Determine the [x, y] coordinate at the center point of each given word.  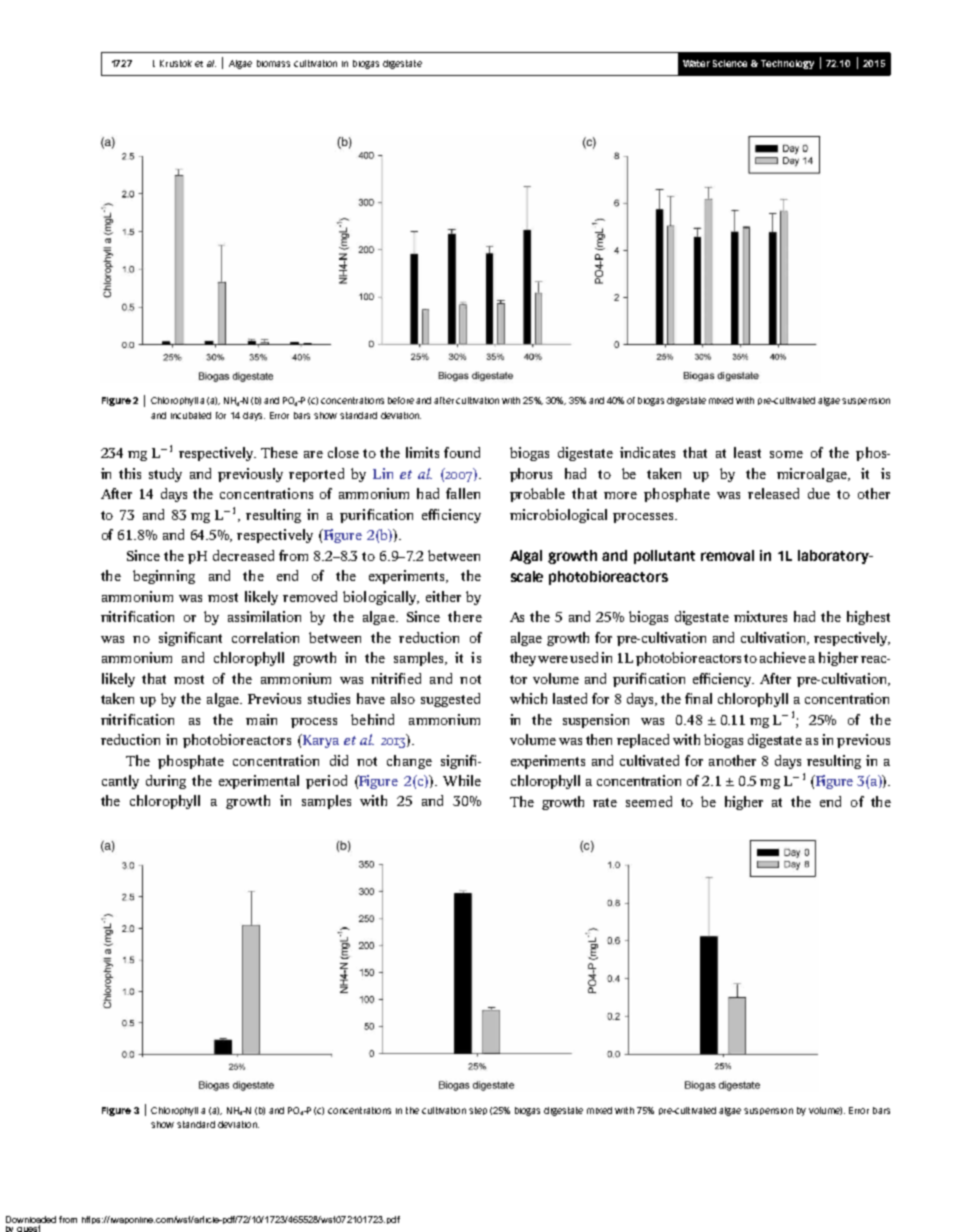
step [478, 1111]
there [465, 616]
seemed [649, 801]
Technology [787, 64]
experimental [259, 782]
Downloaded [31, 1219]
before [401, 400]
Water [696, 63]
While [462, 780]
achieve [783, 657]
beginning [164, 577]
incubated [191, 415]
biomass [273, 63]
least [747, 452]
